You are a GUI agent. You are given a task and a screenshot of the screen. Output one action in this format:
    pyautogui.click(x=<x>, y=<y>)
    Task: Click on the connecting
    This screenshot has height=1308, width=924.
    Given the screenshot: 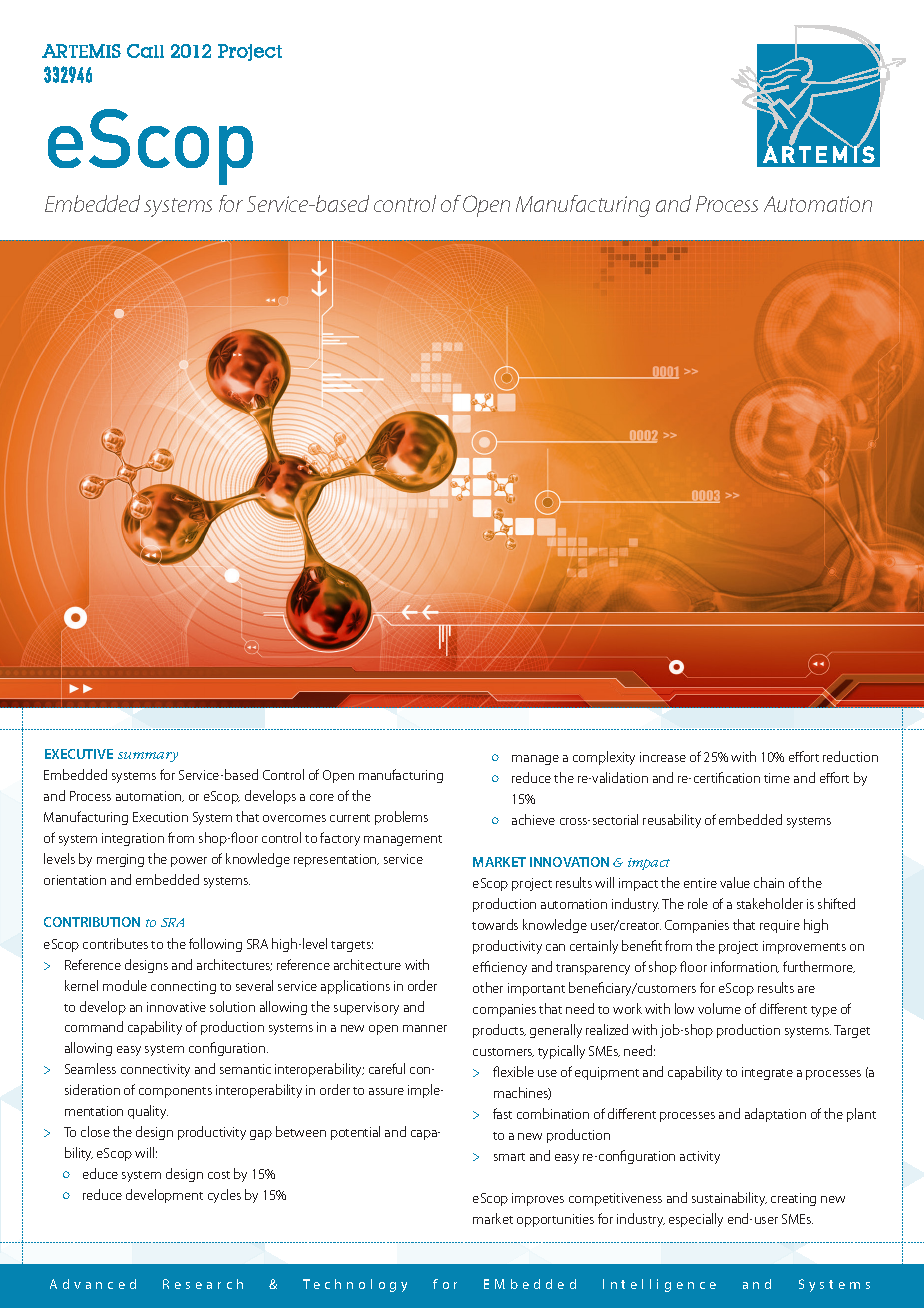 What is the action you would take?
    pyautogui.click(x=183, y=987)
